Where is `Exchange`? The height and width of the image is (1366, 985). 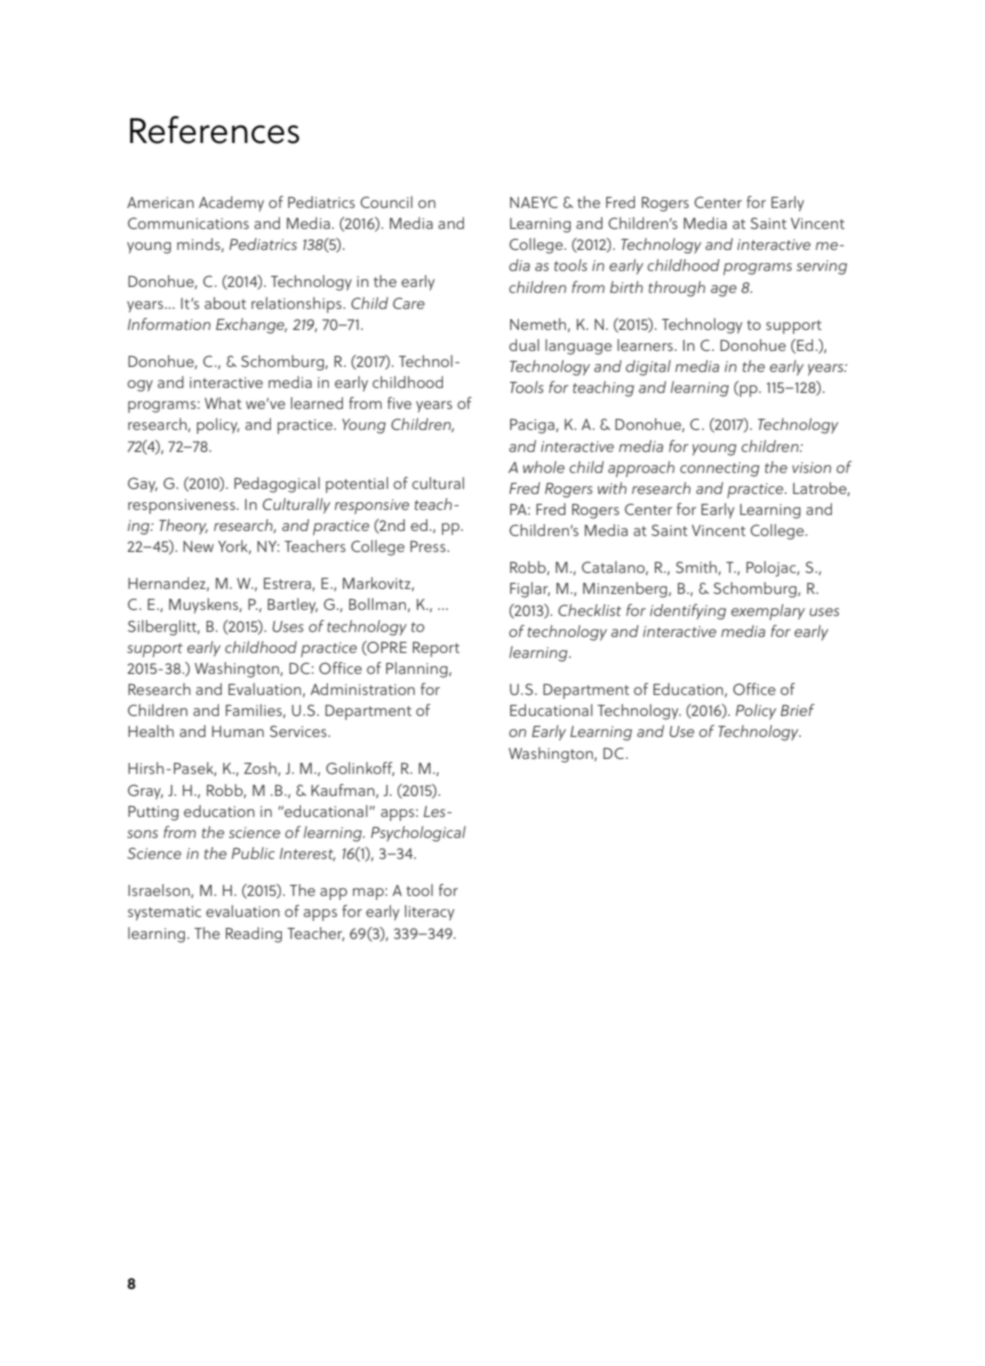 Exchange is located at coordinates (251, 326).
